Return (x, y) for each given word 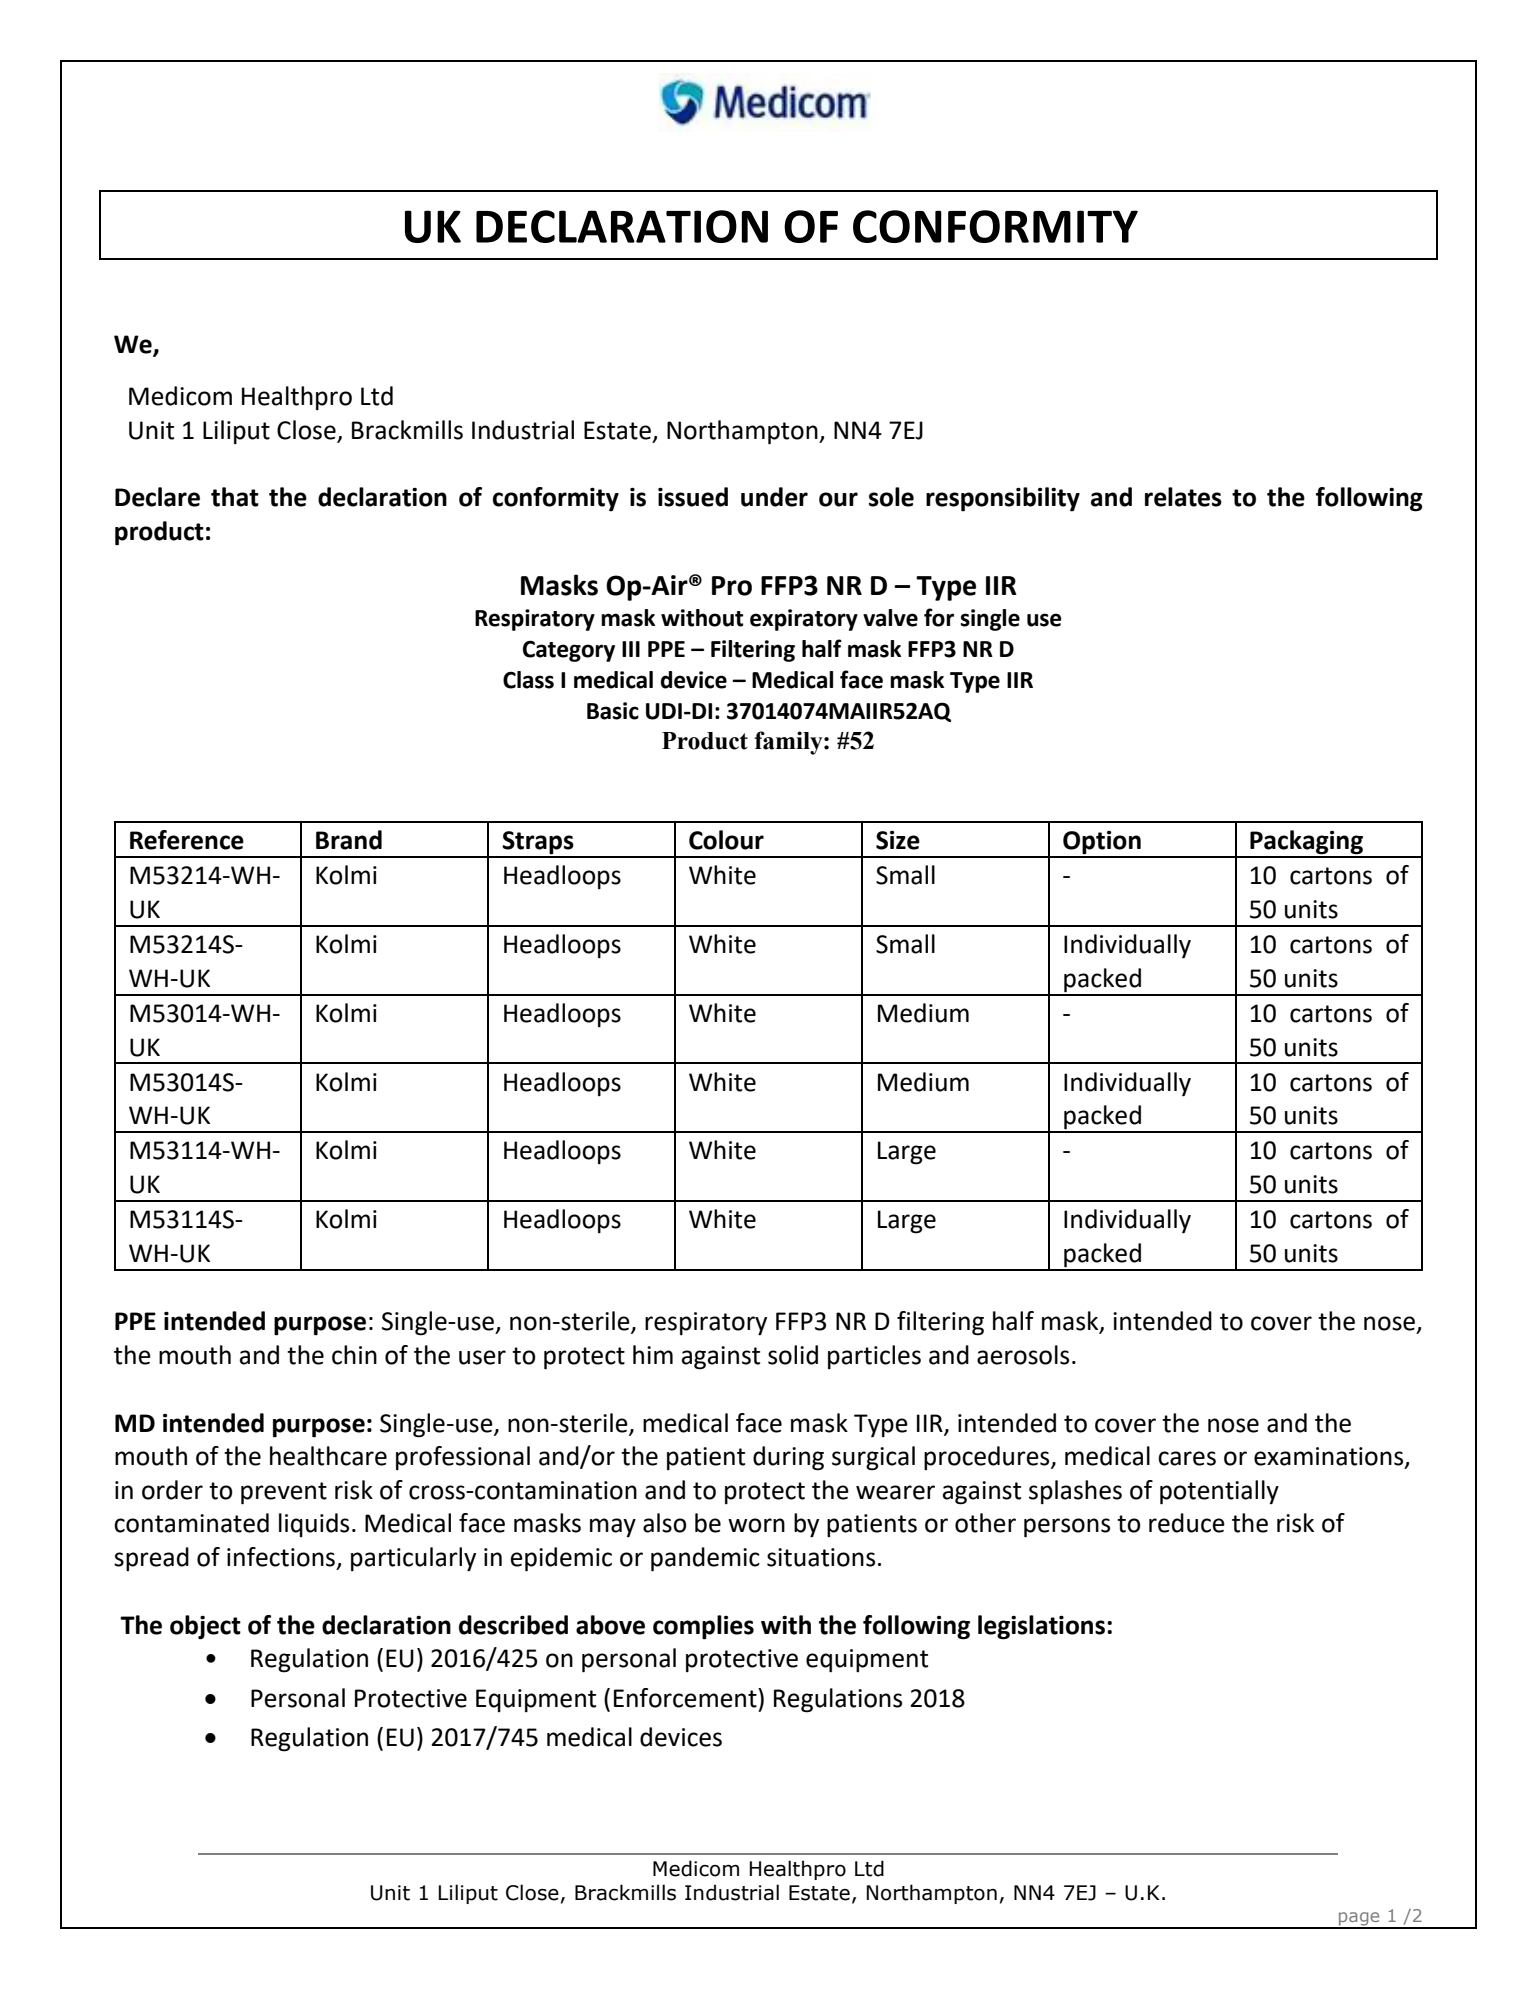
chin (354, 1355)
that (235, 497)
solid (793, 1355)
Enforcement (686, 1698)
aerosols (1023, 1355)
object (205, 1627)
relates (1183, 497)
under (774, 497)
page (1359, 1920)
